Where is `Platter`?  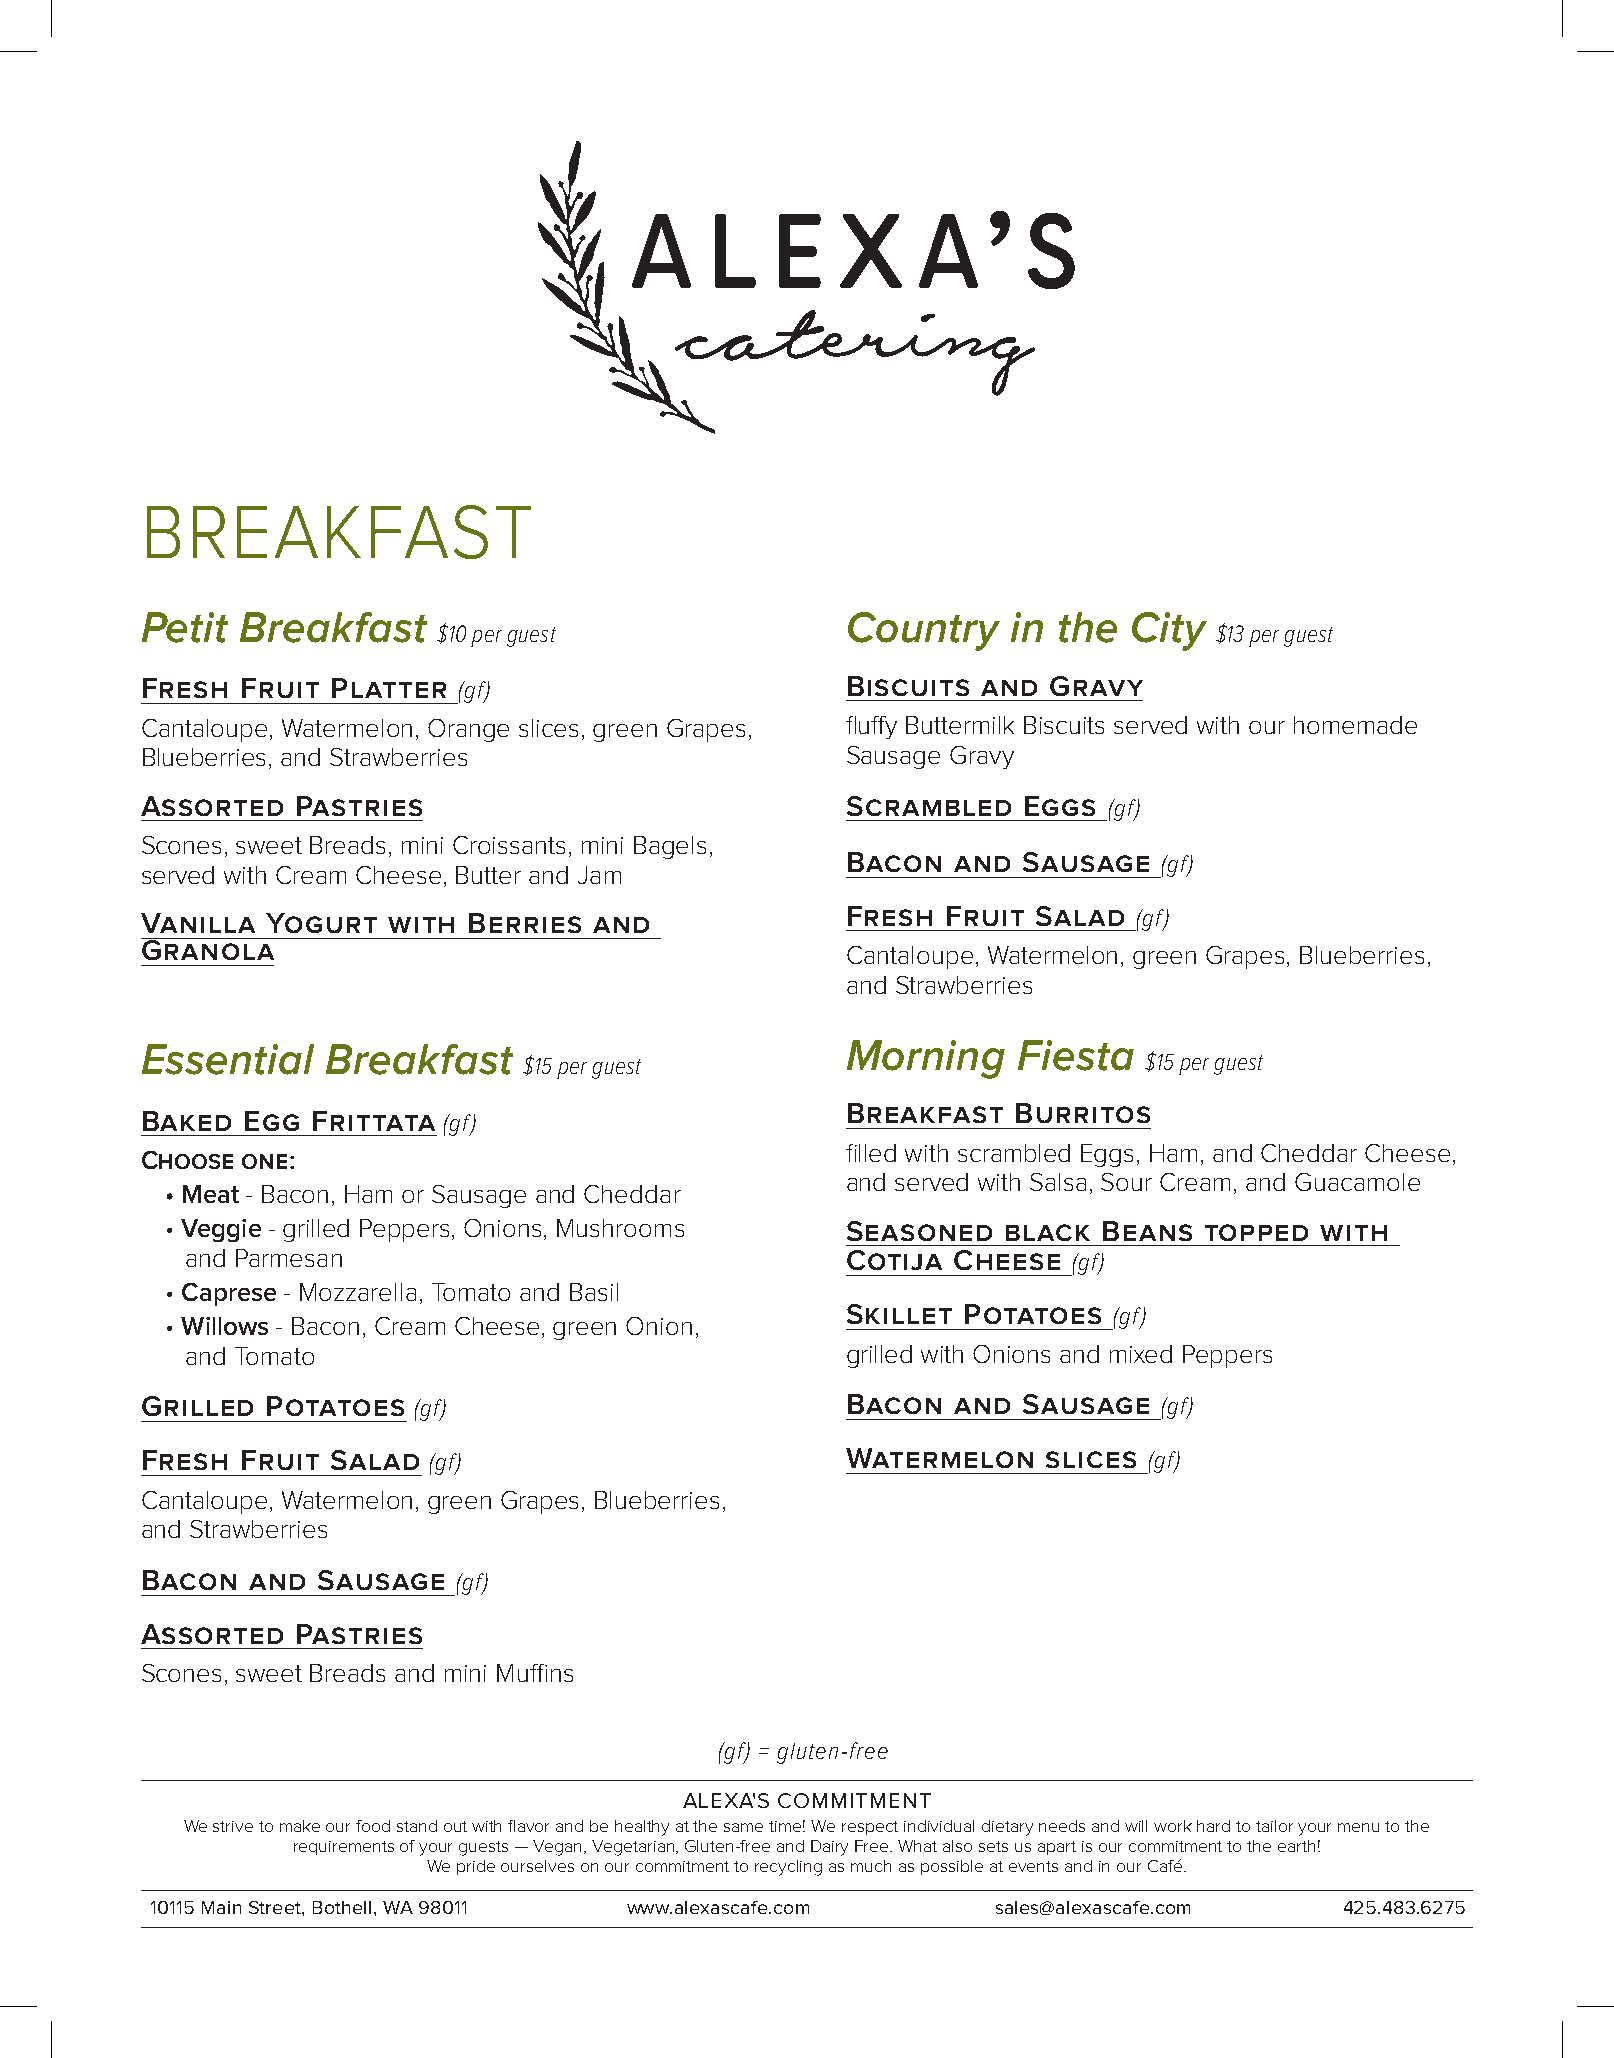 Platter is located at coordinates (389, 688).
